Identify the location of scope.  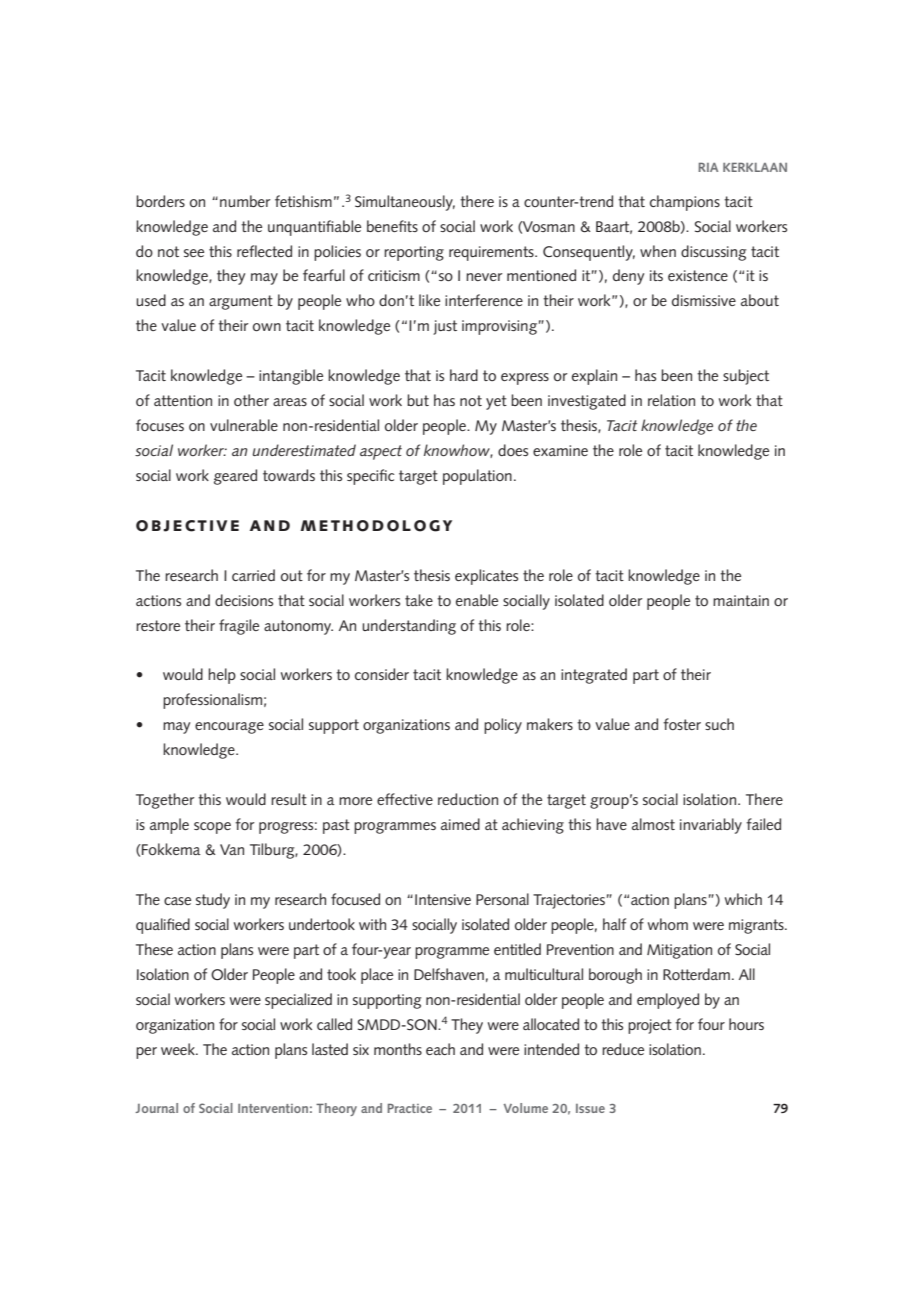
(212, 828).
